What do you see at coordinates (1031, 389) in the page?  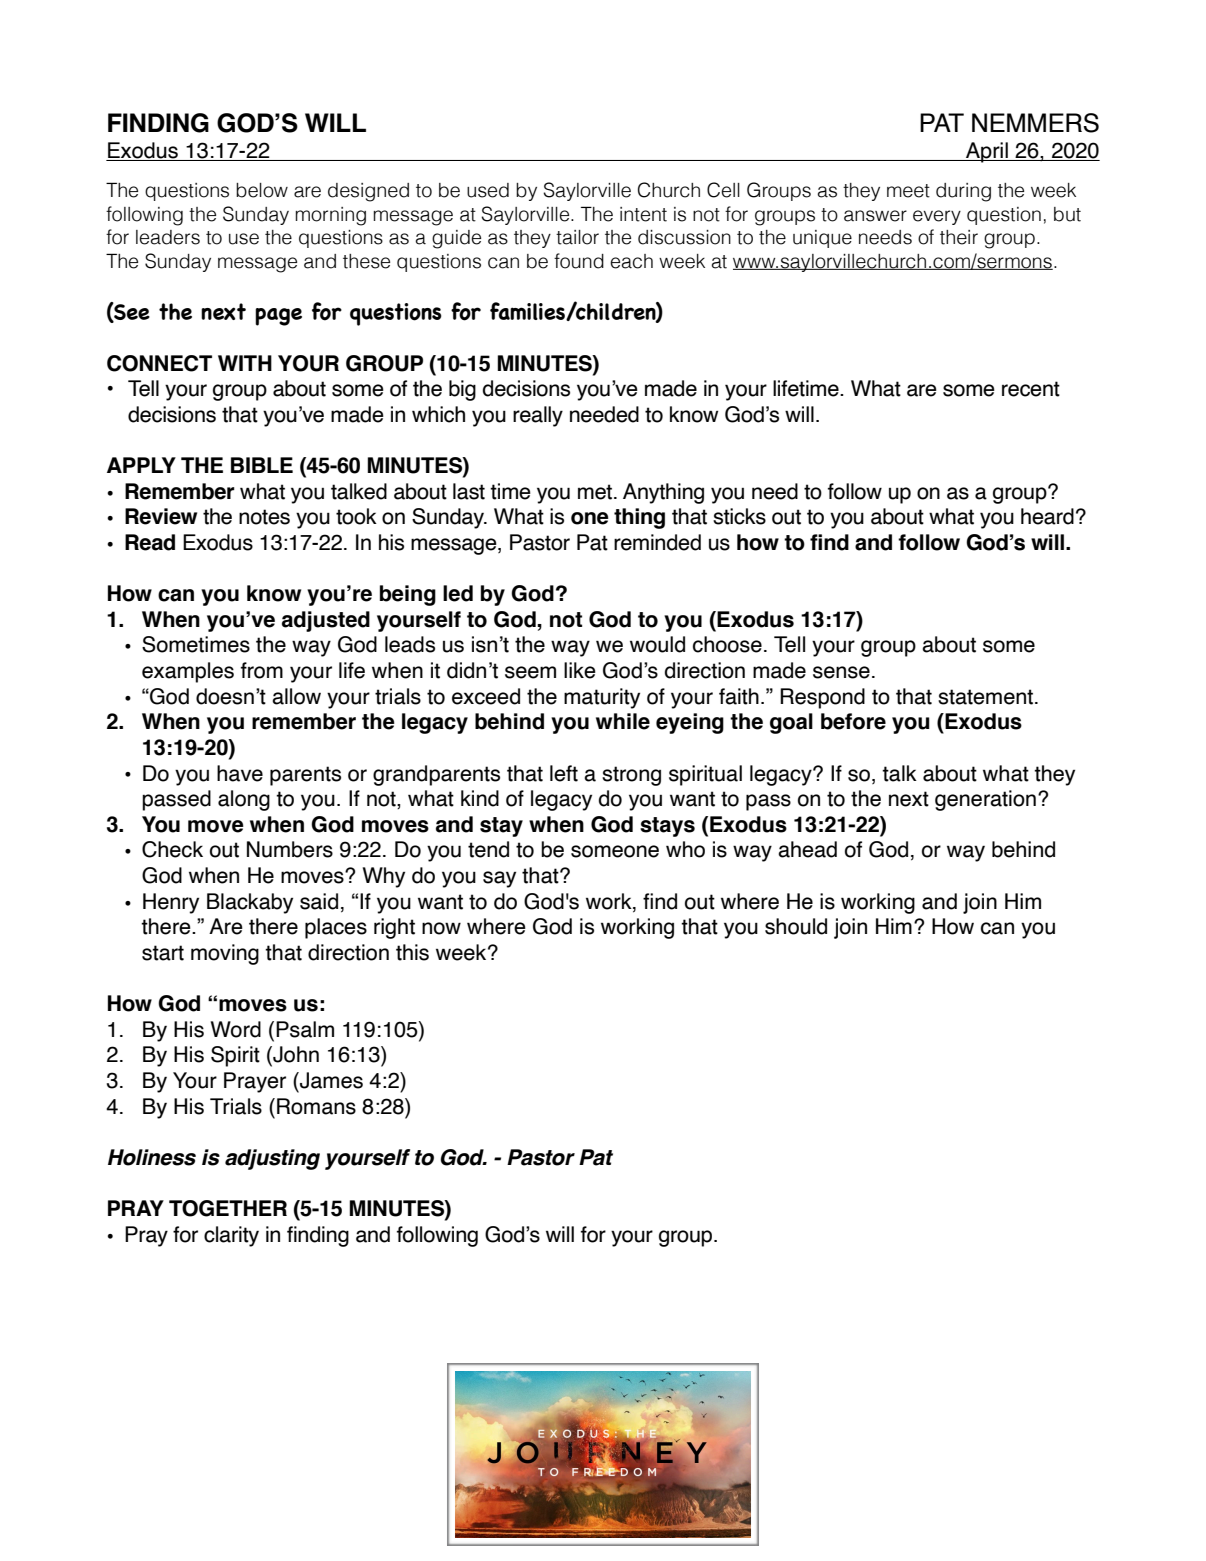 I see `recent` at bounding box center [1031, 389].
